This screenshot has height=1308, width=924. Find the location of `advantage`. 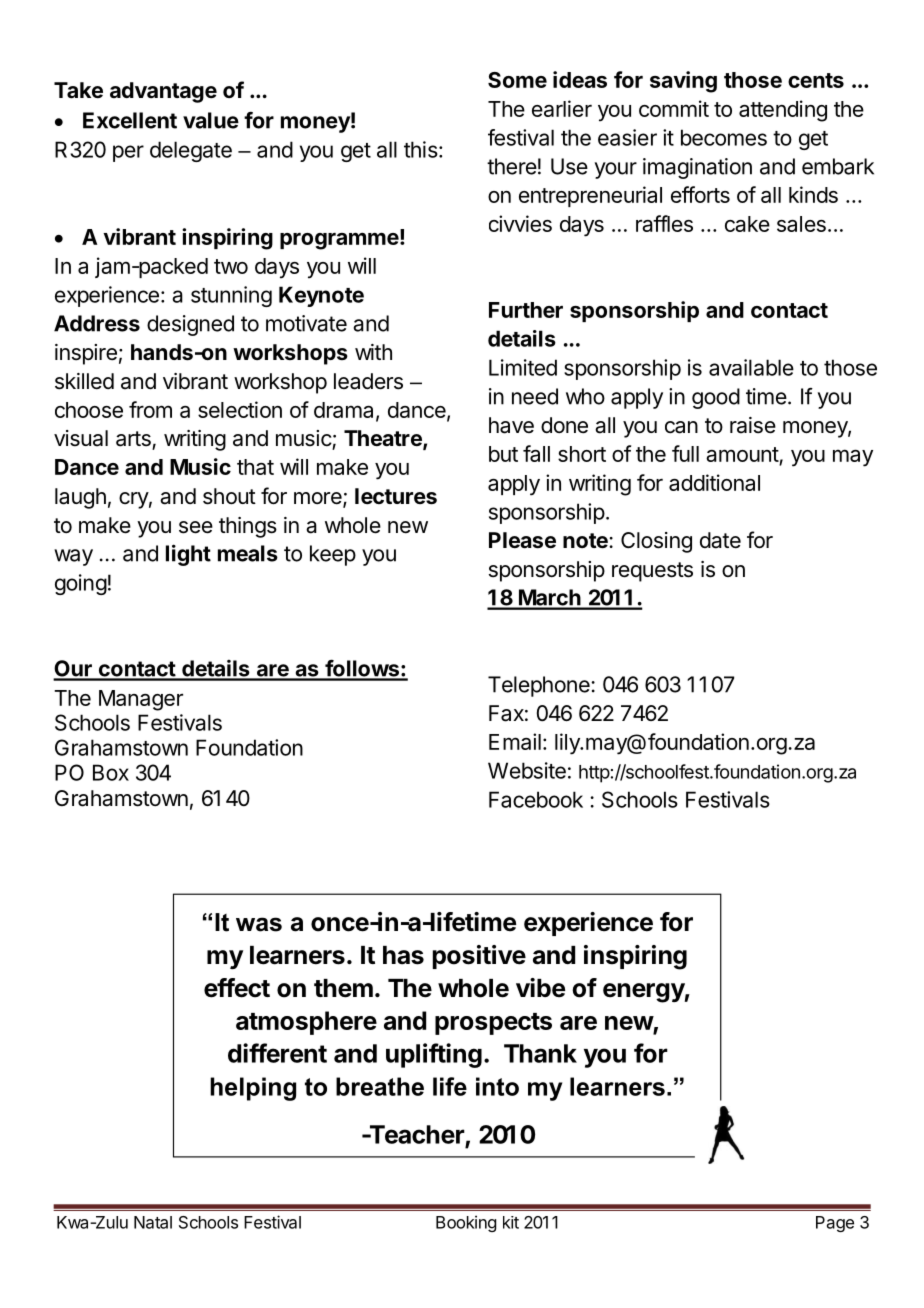

advantage is located at coordinates (163, 92).
